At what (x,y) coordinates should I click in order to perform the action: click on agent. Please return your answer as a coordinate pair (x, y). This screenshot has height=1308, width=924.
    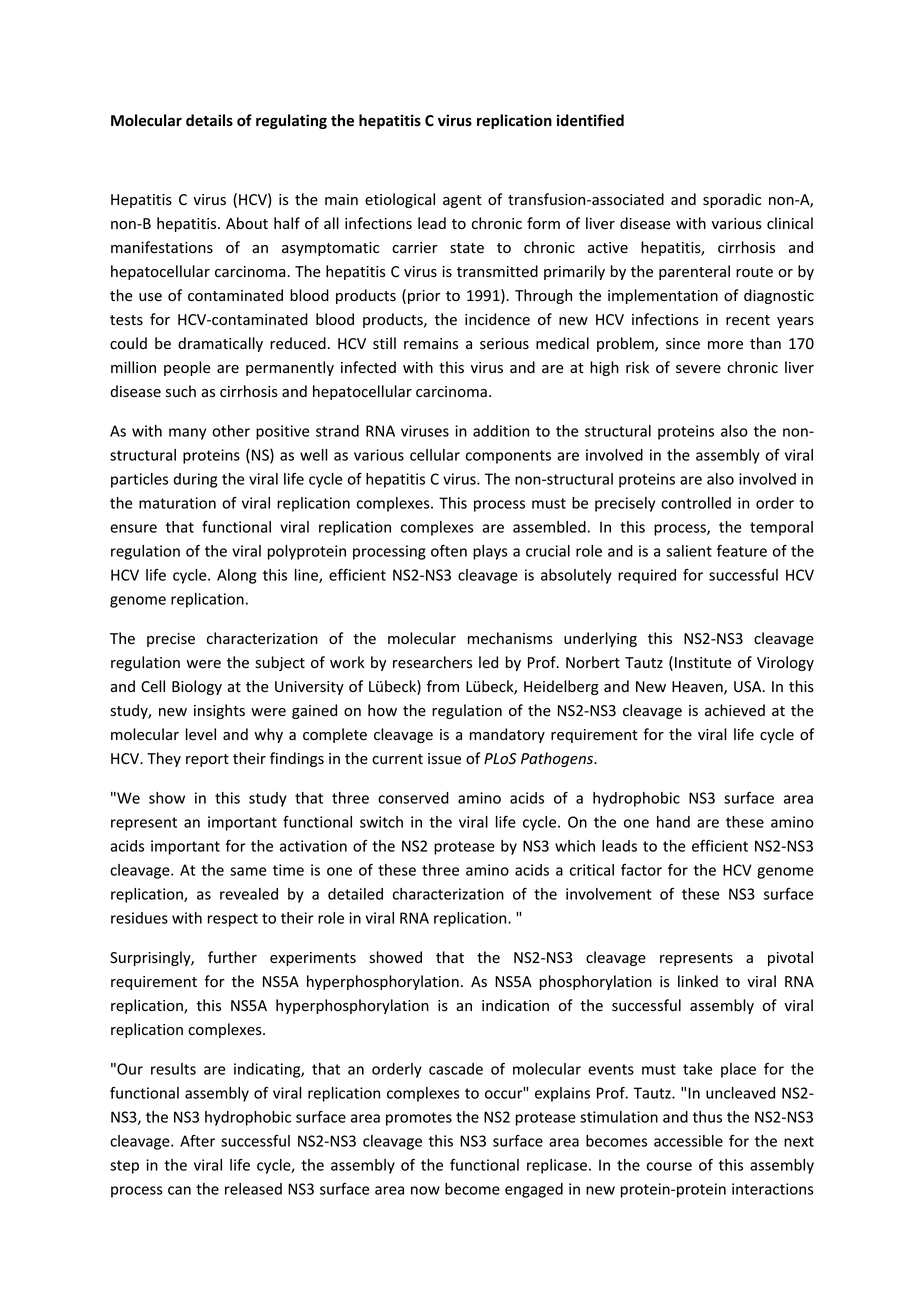
    Looking at the image, I should click on (462, 201).
